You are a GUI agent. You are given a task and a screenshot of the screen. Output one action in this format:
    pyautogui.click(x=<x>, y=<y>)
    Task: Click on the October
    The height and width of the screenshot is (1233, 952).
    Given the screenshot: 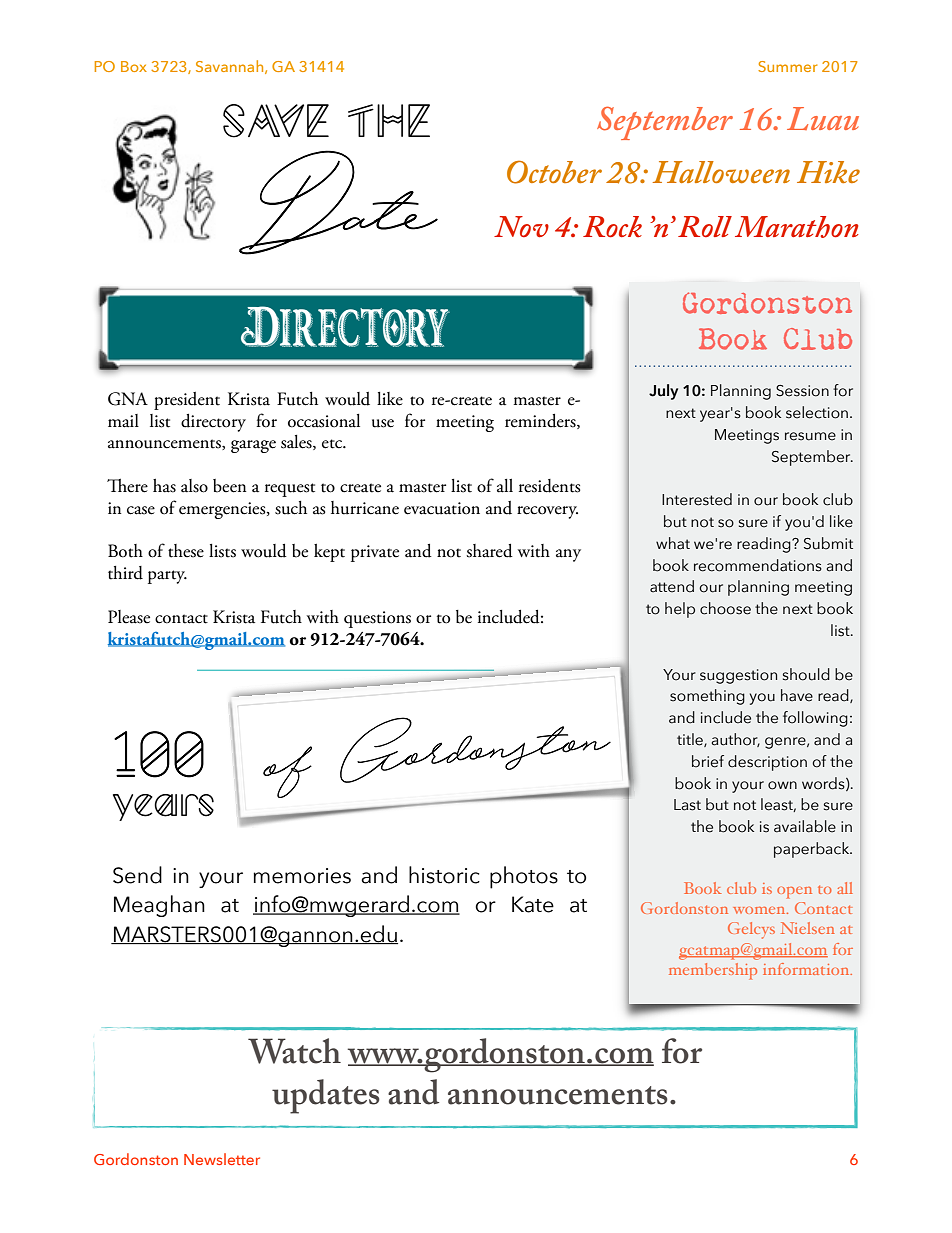 What is the action you would take?
    pyautogui.click(x=554, y=172)
